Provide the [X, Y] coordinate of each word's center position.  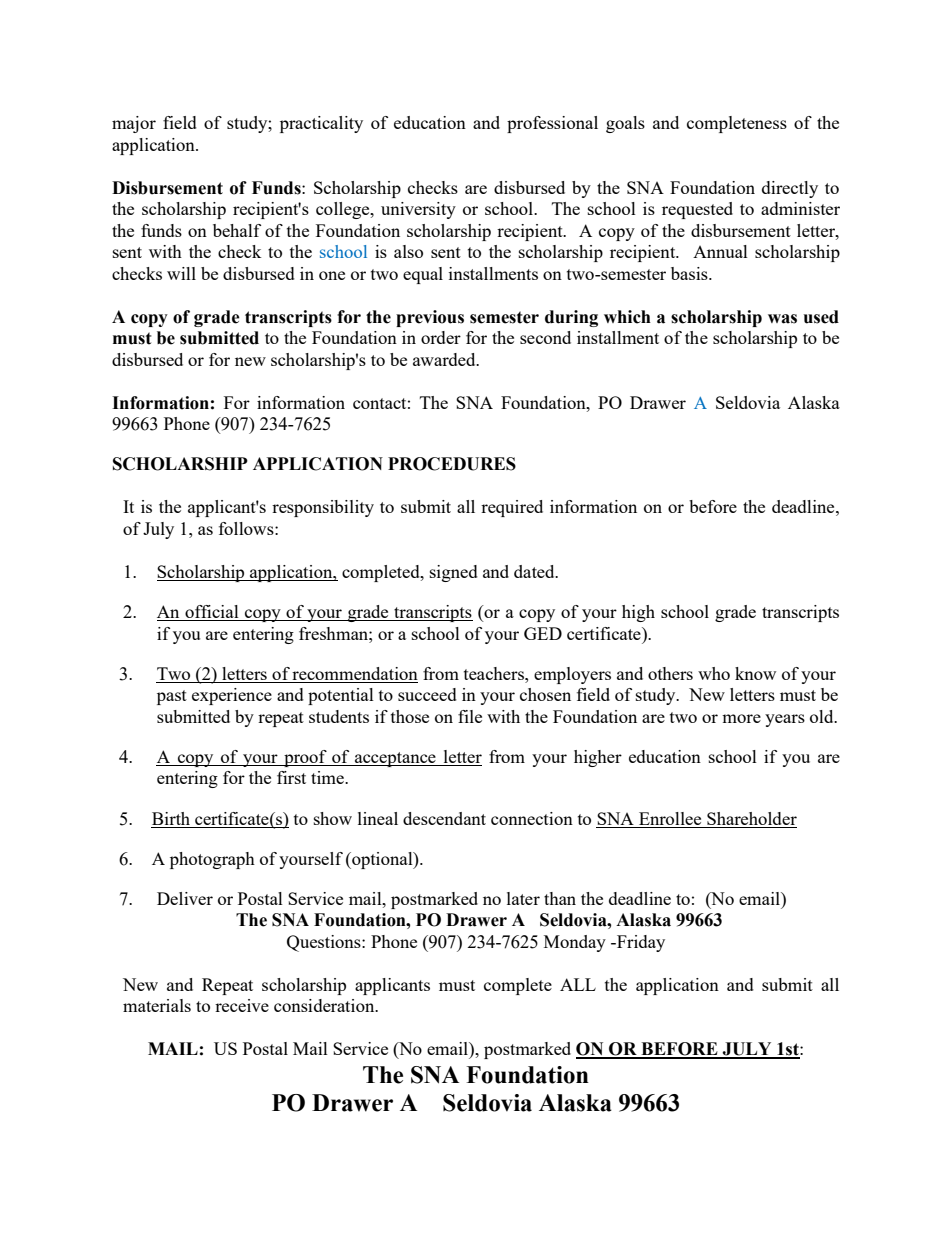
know [755, 673]
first [291, 777]
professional [552, 124]
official [212, 613]
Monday [575, 943]
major [134, 124]
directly [790, 189]
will [181, 273]
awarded [445, 359]
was [782, 319]
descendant [444, 818]
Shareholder [752, 818]
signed [454, 573]
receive [242, 1005]
